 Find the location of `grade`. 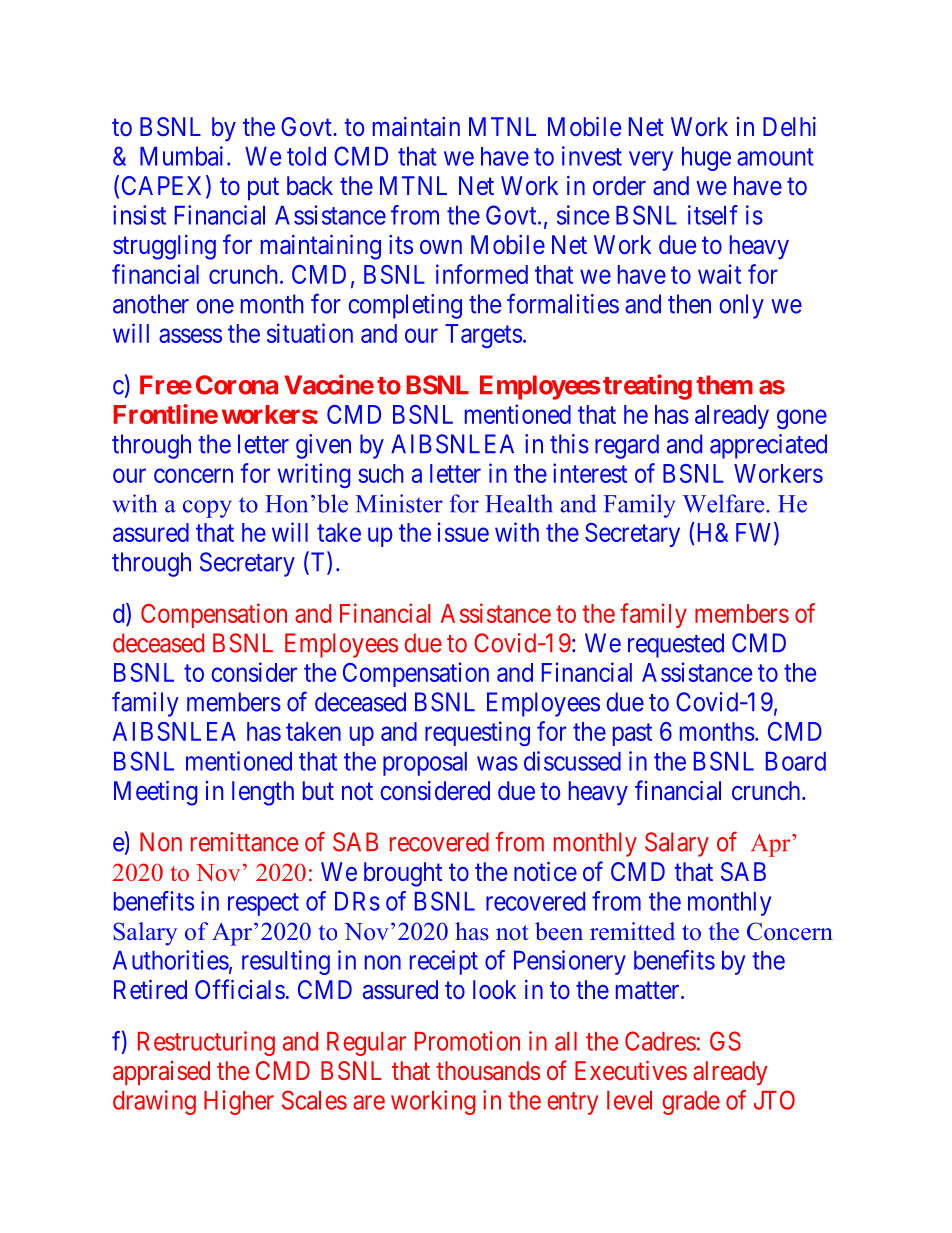

grade is located at coordinates (691, 1103).
